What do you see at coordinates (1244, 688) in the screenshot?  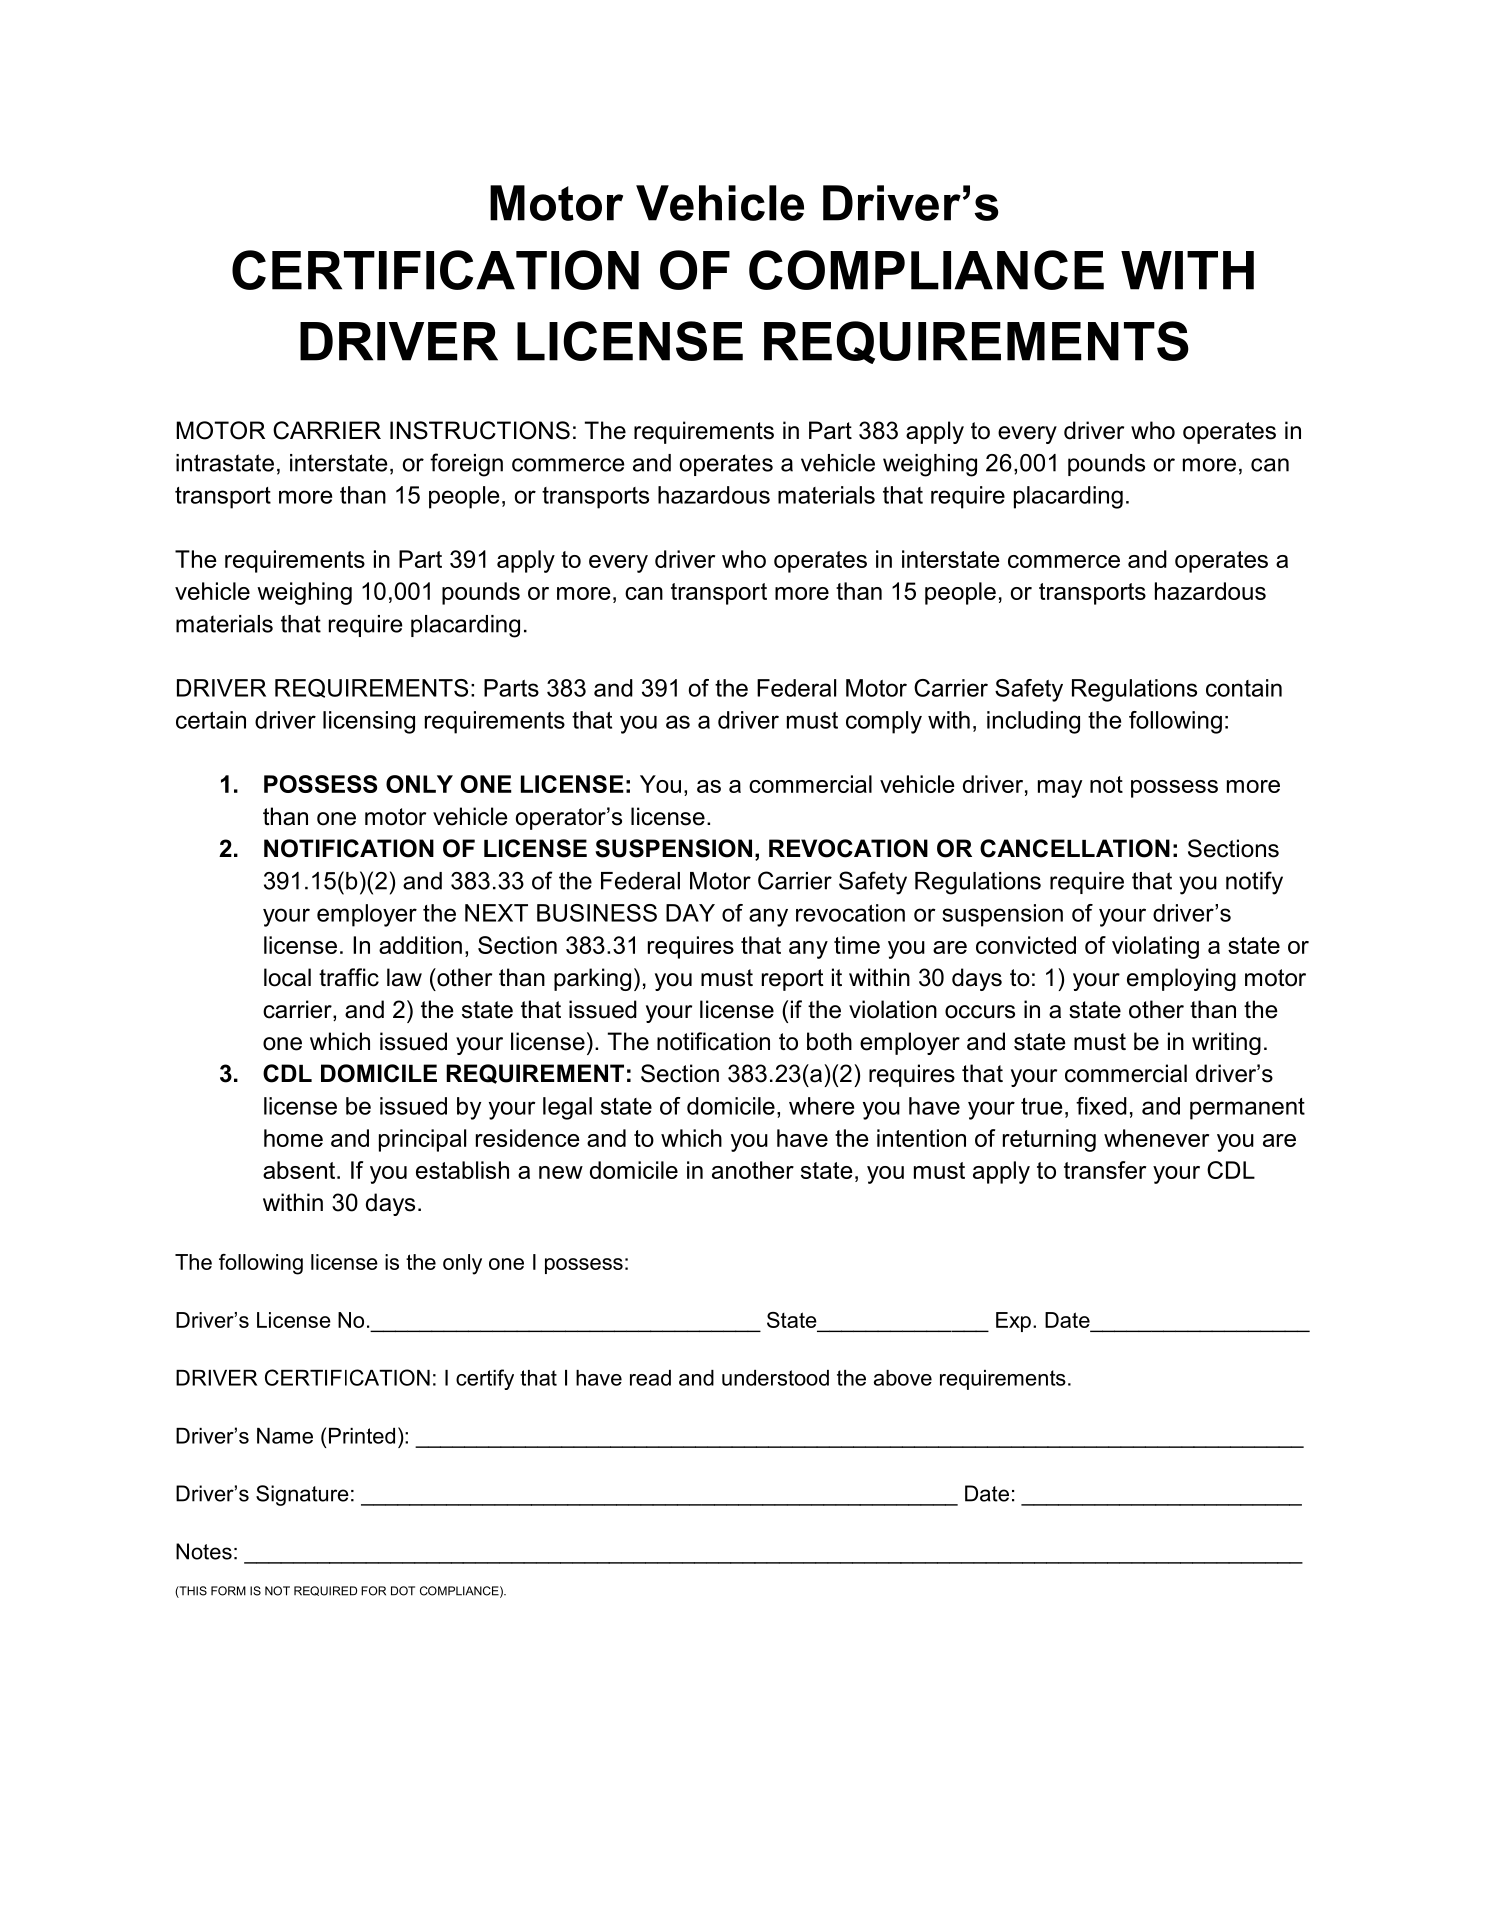 I see `contain` at bounding box center [1244, 688].
